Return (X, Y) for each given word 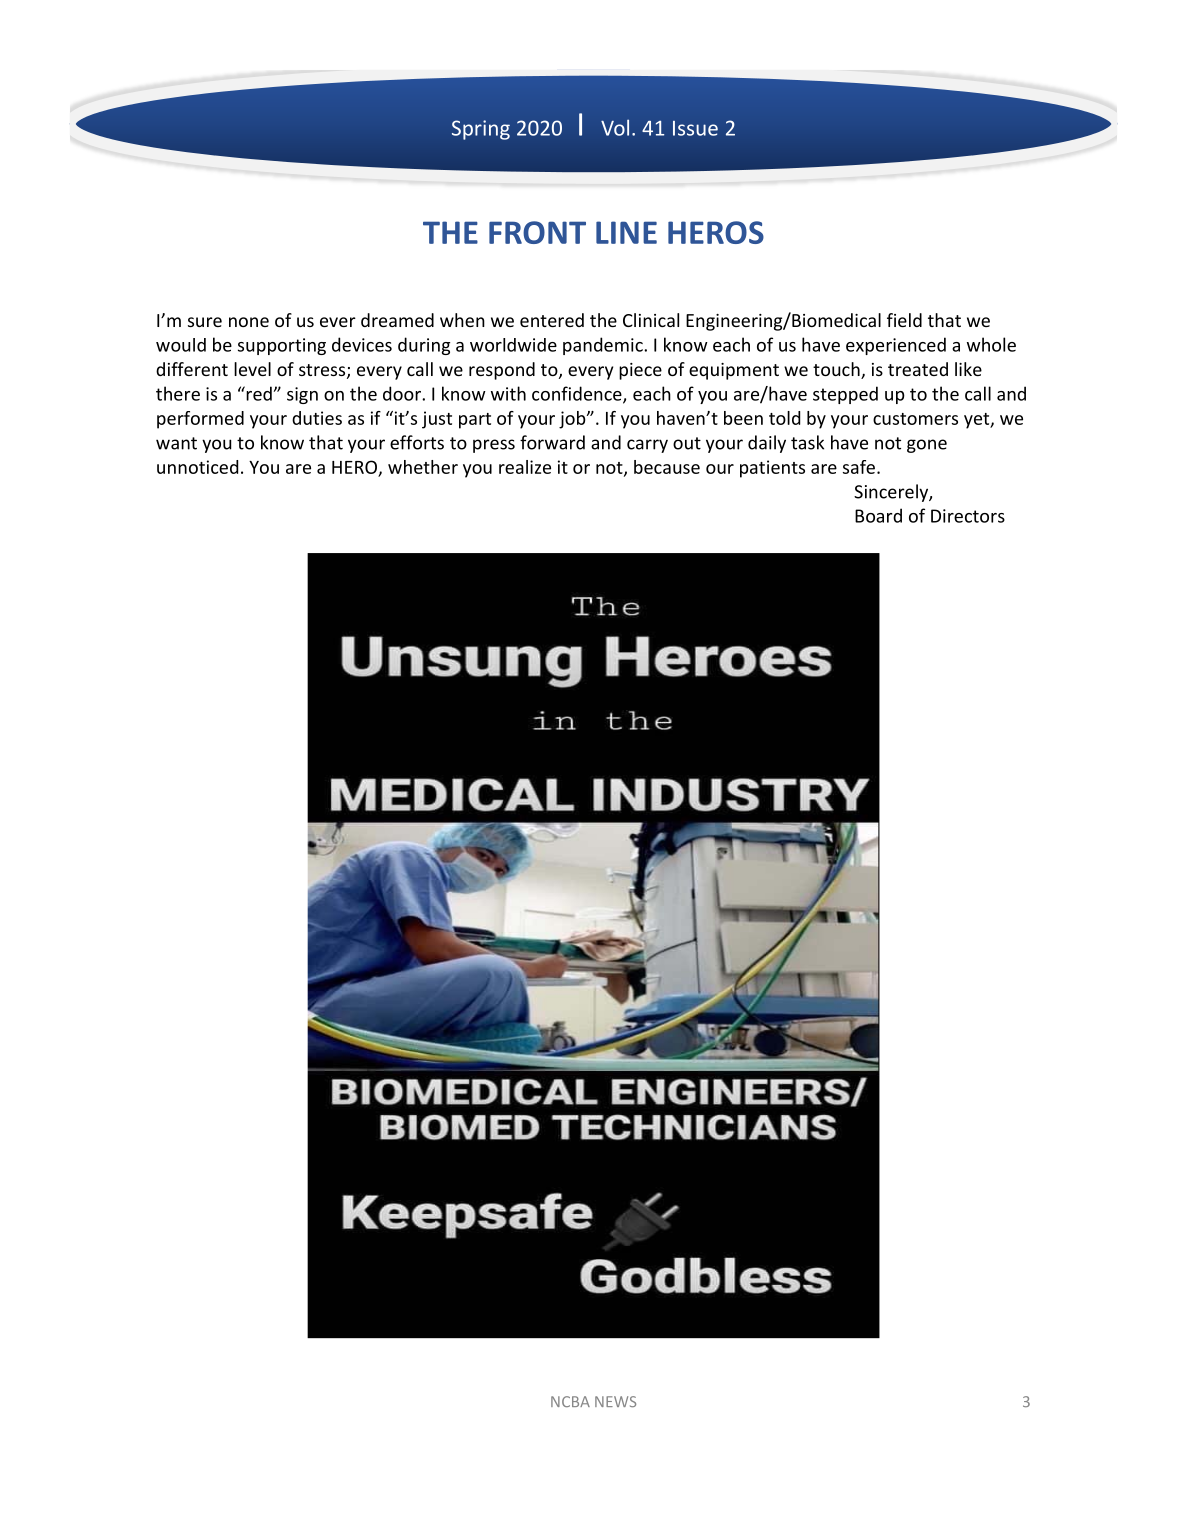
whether (423, 467)
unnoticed (197, 467)
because (667, 467)
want (176, 443)
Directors (968, 516)
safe (859, 467)
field (904, 320)
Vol (615, 127)
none (249, 322)
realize (525, 467)
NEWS (615, 1401)
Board (878, 515)
